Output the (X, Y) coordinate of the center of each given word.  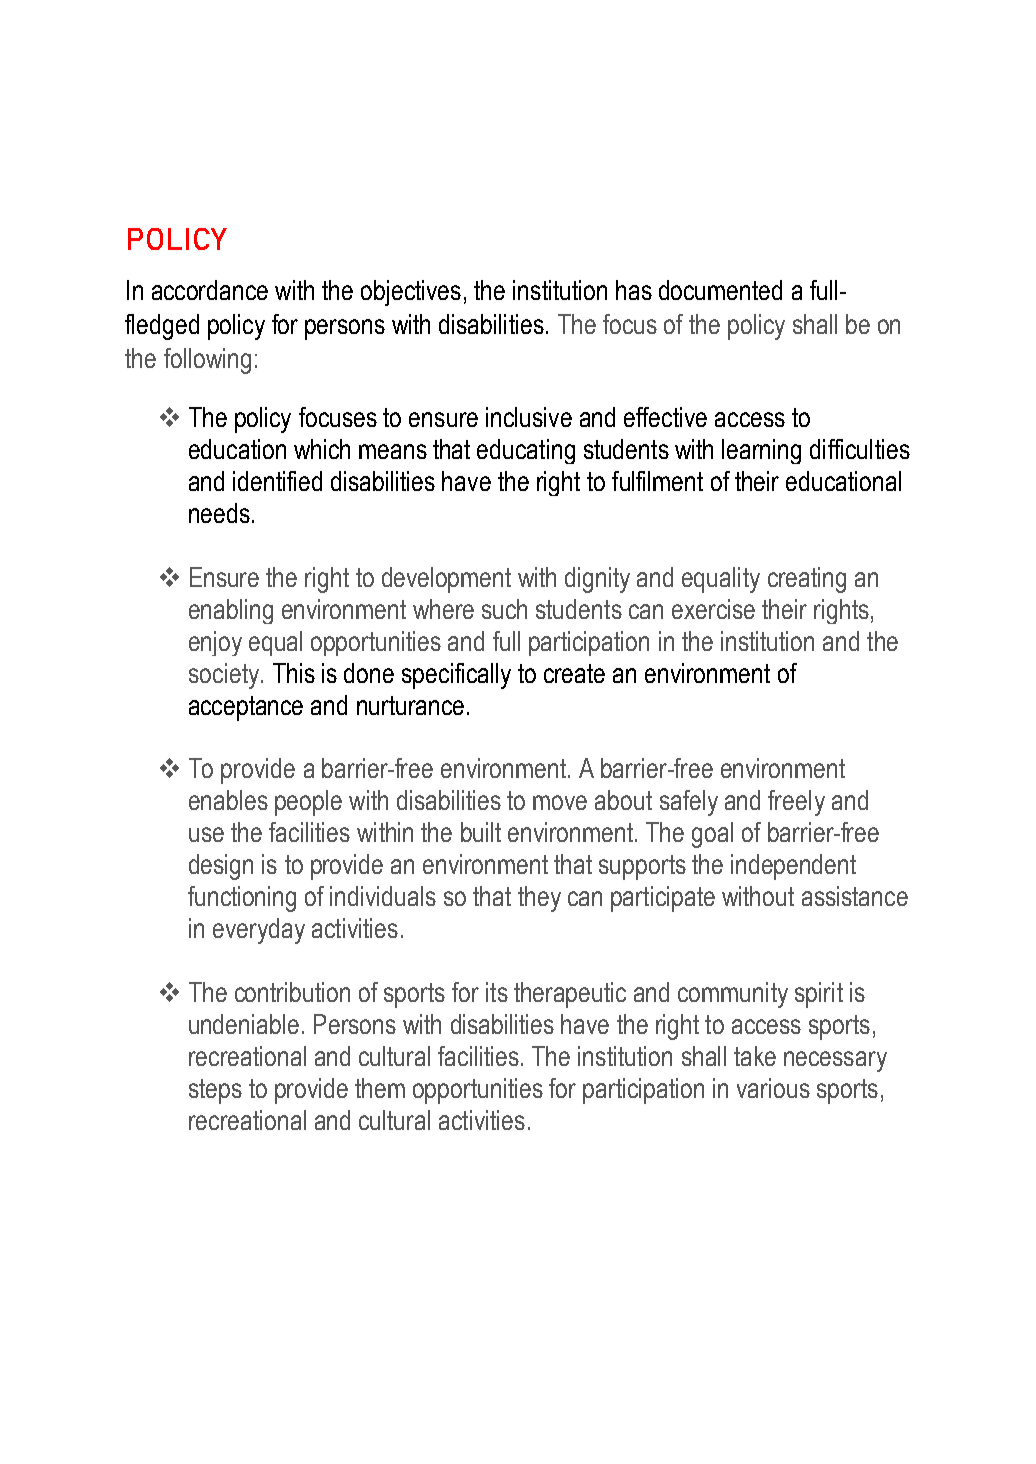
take (755, 1056)
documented (720, 290)
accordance (210, 290)
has (634, 290)
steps (215, 1091)
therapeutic (570, 995)
